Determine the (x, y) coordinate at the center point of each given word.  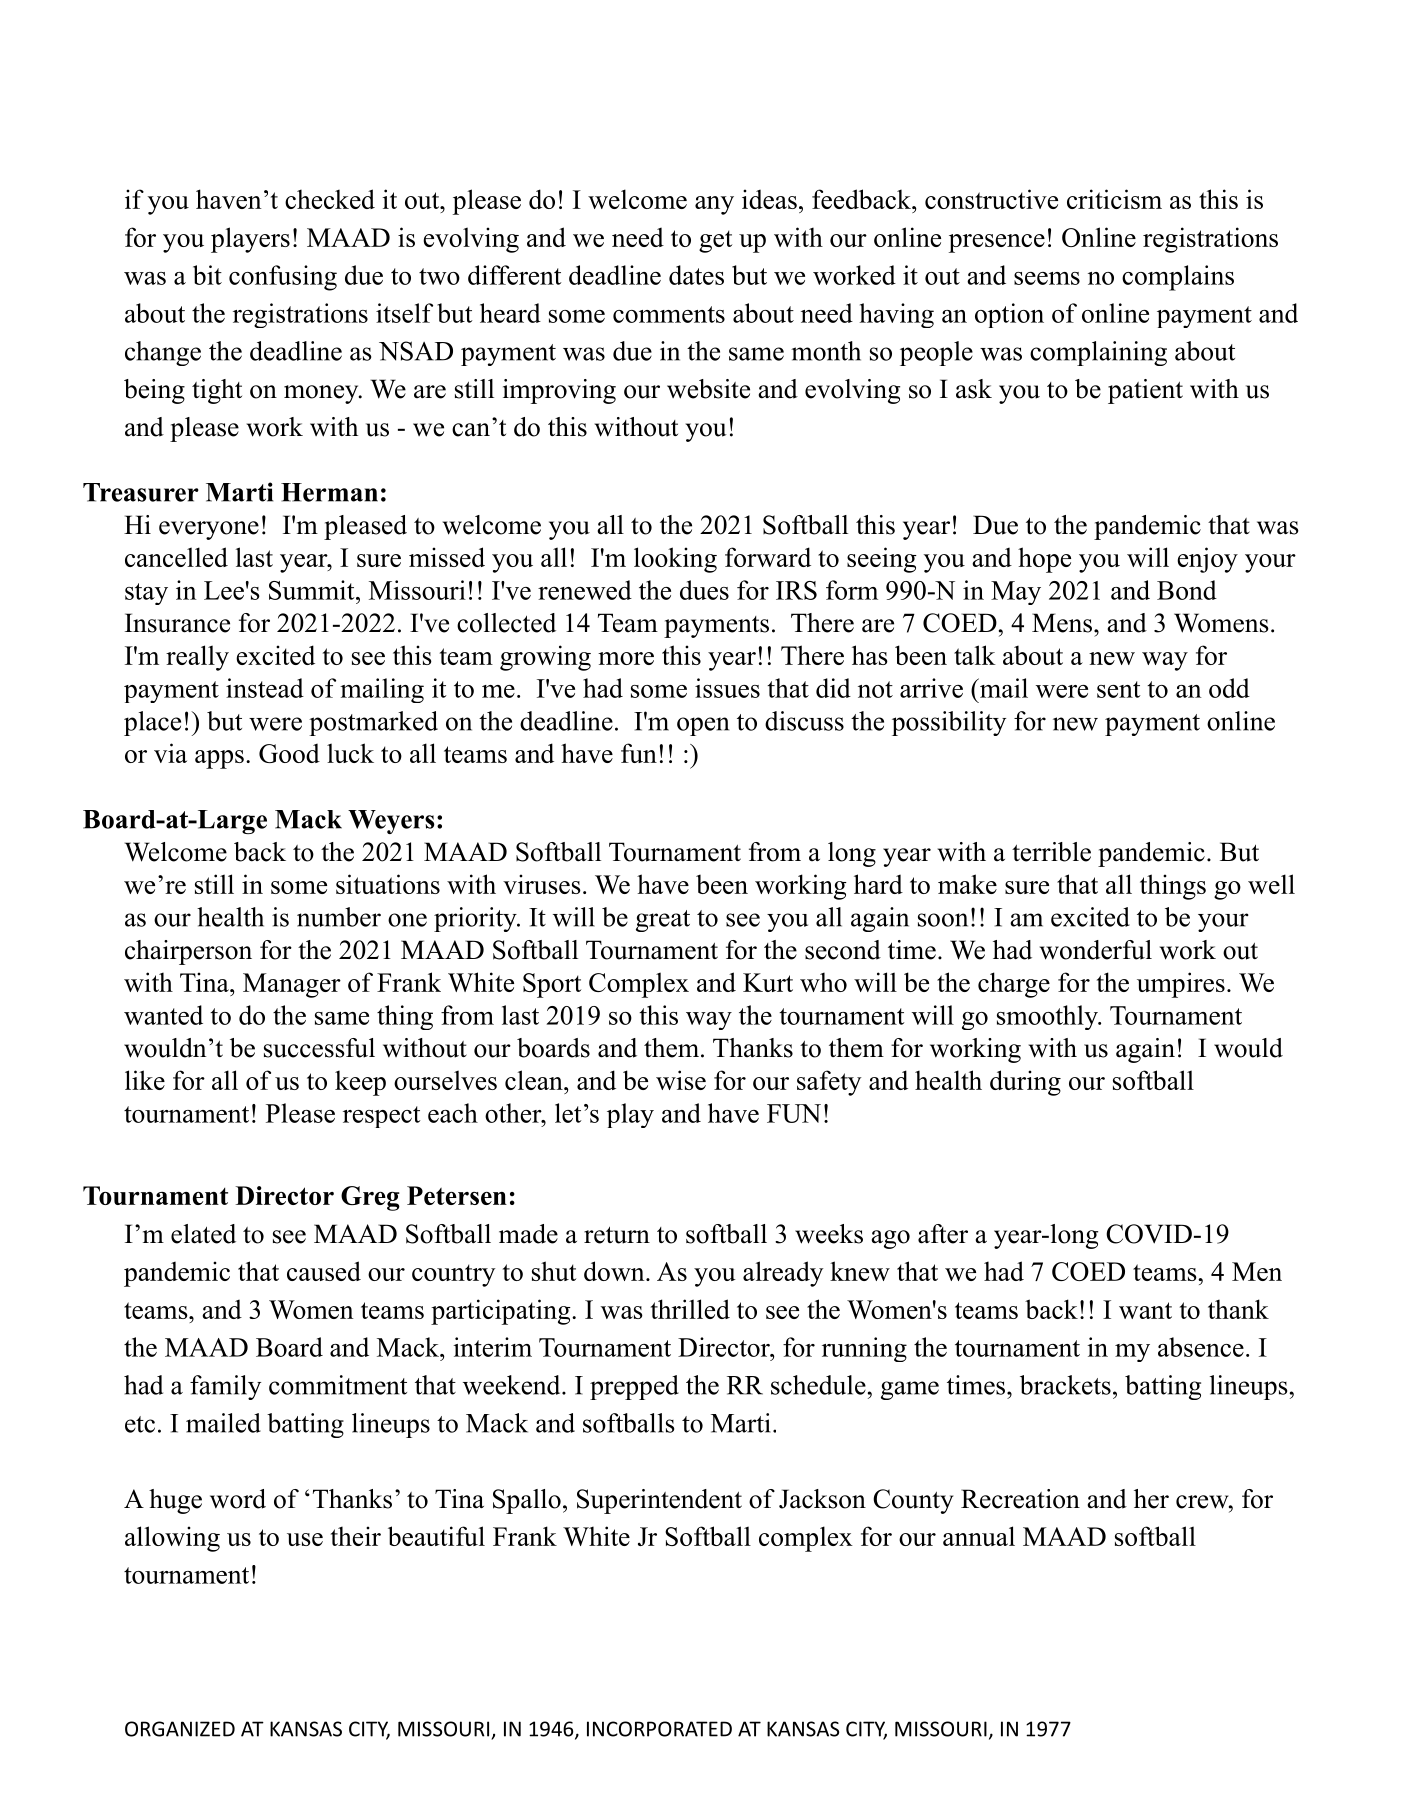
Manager (292, 985)
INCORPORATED (659, 1729)
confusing (283, 278)
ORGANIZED (180, 1729)
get (715, 241)
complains (1178, 278)
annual (979, 1536)
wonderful (1096, 950)
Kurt (768, 982)
